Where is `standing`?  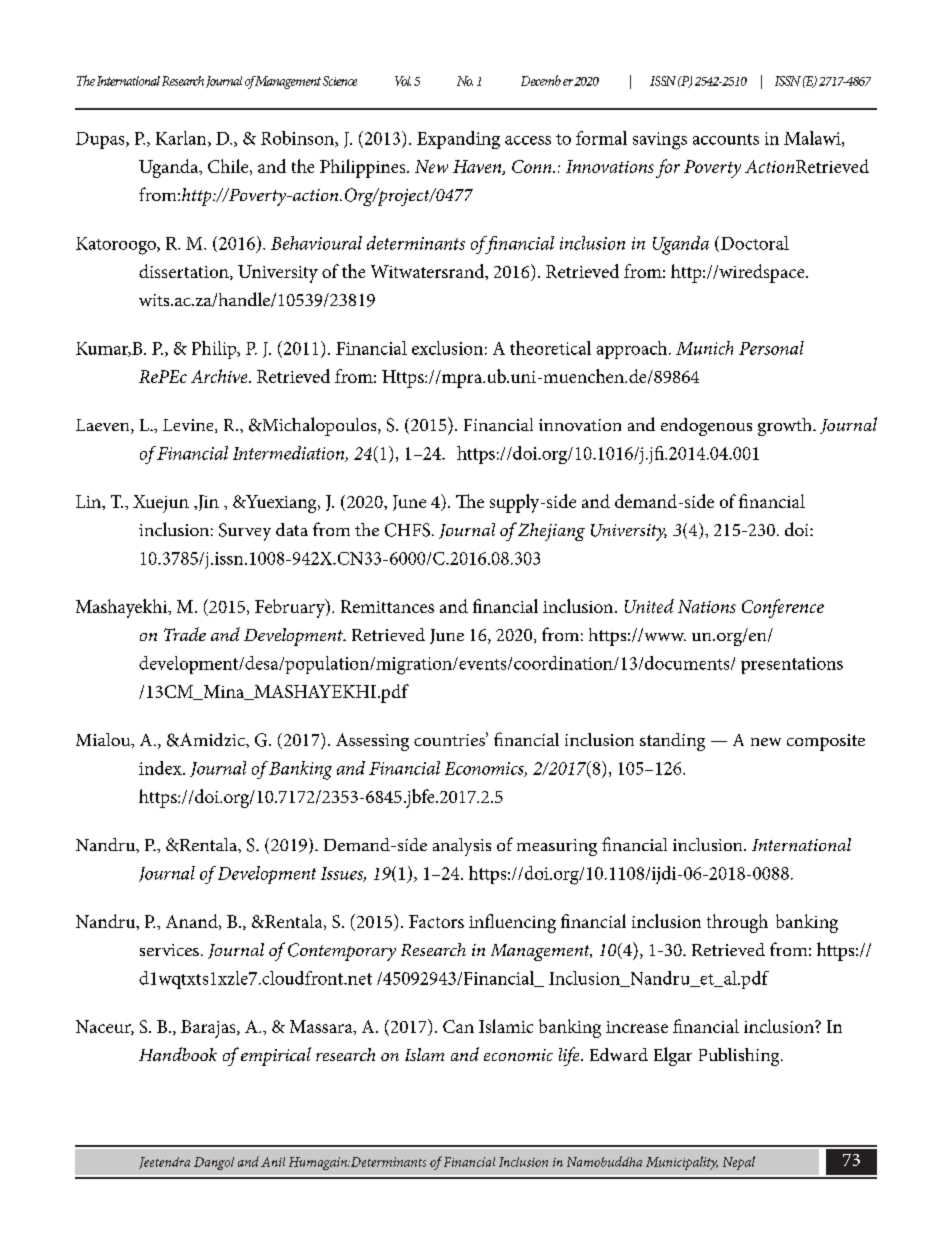
standing is located at coordinates (672, 742).
